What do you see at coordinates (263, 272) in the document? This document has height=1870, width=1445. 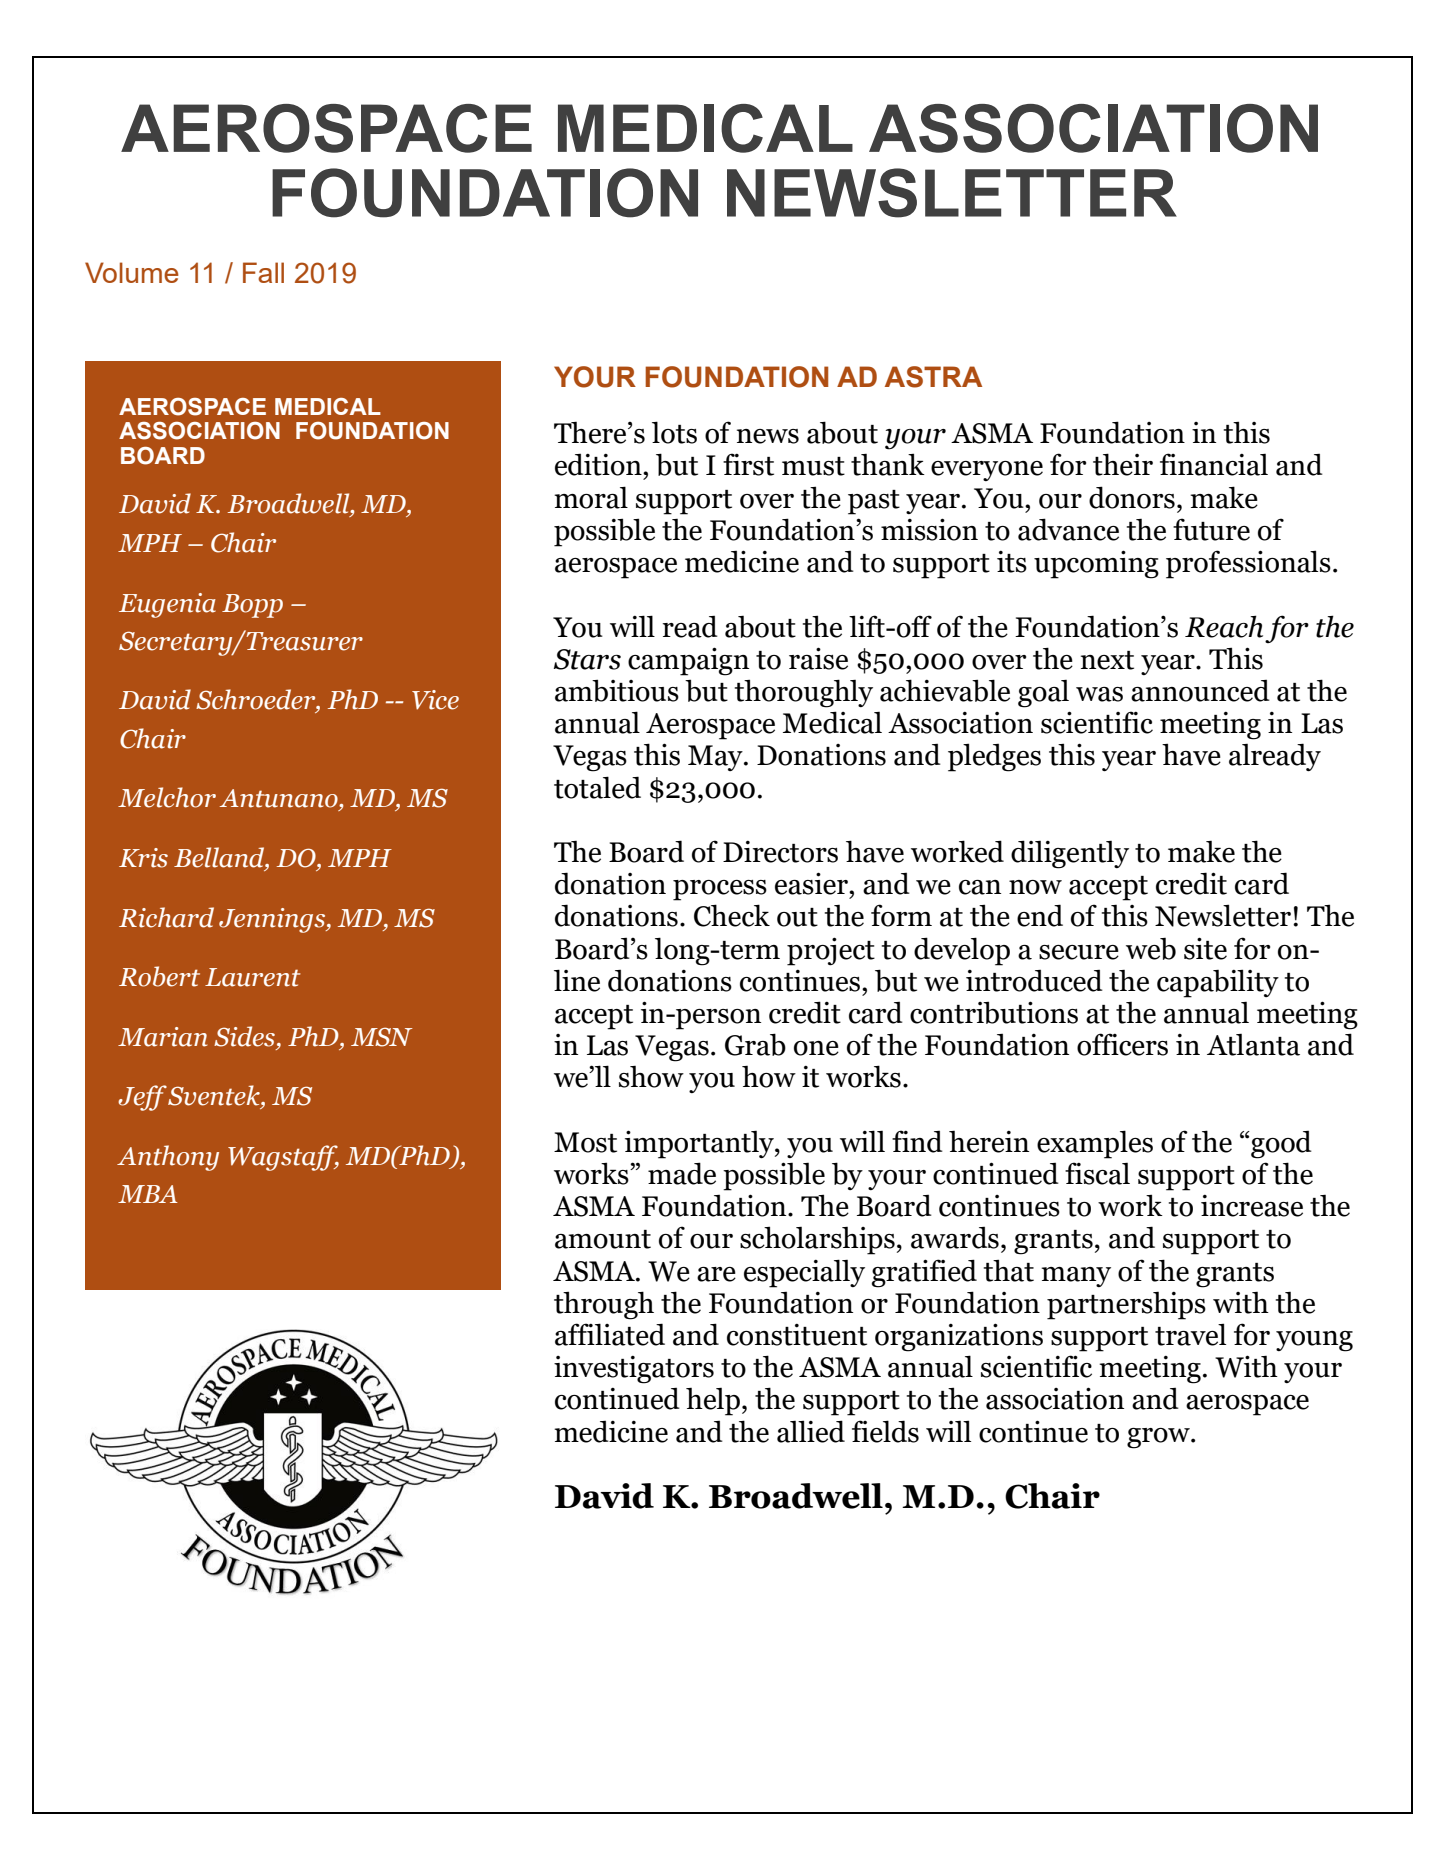 I see `Fall` at bounding box center [263, 272].
